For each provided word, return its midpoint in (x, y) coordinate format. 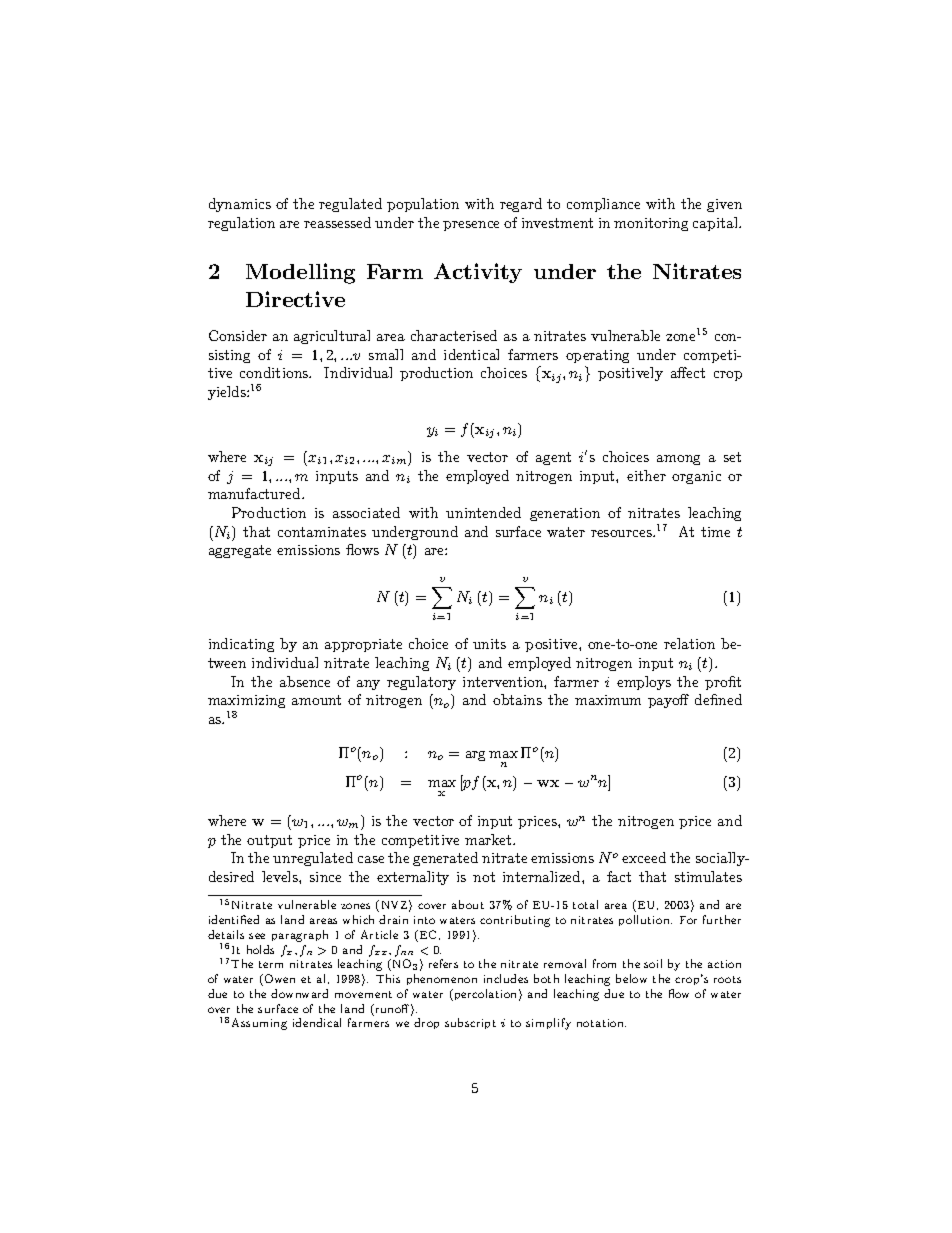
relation (689, 643)
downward (299, 993)
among (678, 460)
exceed (644, 857)
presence (471, 226)
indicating (241, 645)
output (269, 841)
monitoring (651, 224)
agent (553, 458)
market (489, 839)
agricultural (332, 337)
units (489, 644)
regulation (241, 224)
